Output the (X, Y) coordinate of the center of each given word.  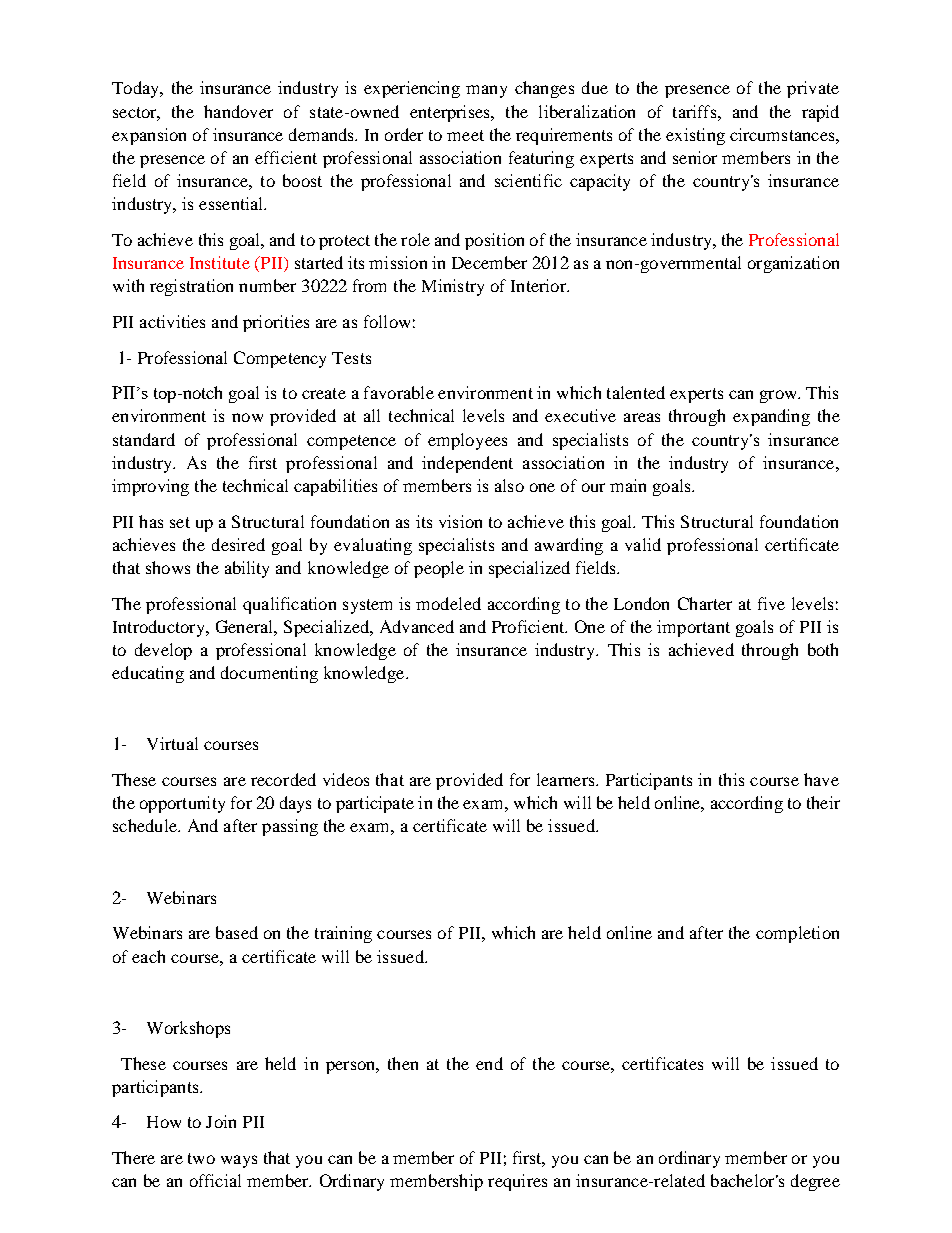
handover (238, 111)
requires (517, 1182)
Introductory (160, 628)
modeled (448, 603)
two (201, 1158)
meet (465, 135)
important (693, 628)
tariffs (696, 111)
